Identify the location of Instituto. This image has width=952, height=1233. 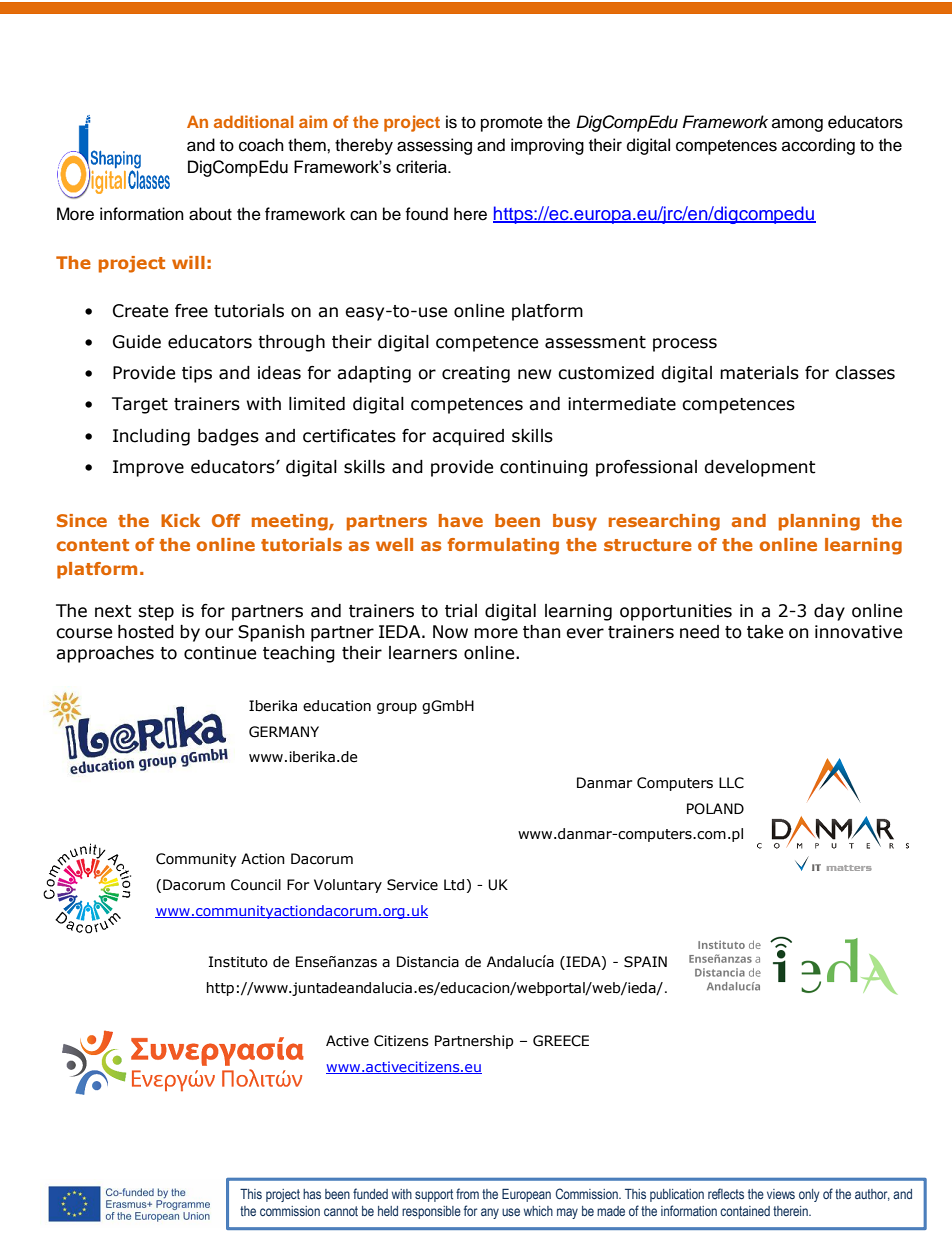
(238, 962).
